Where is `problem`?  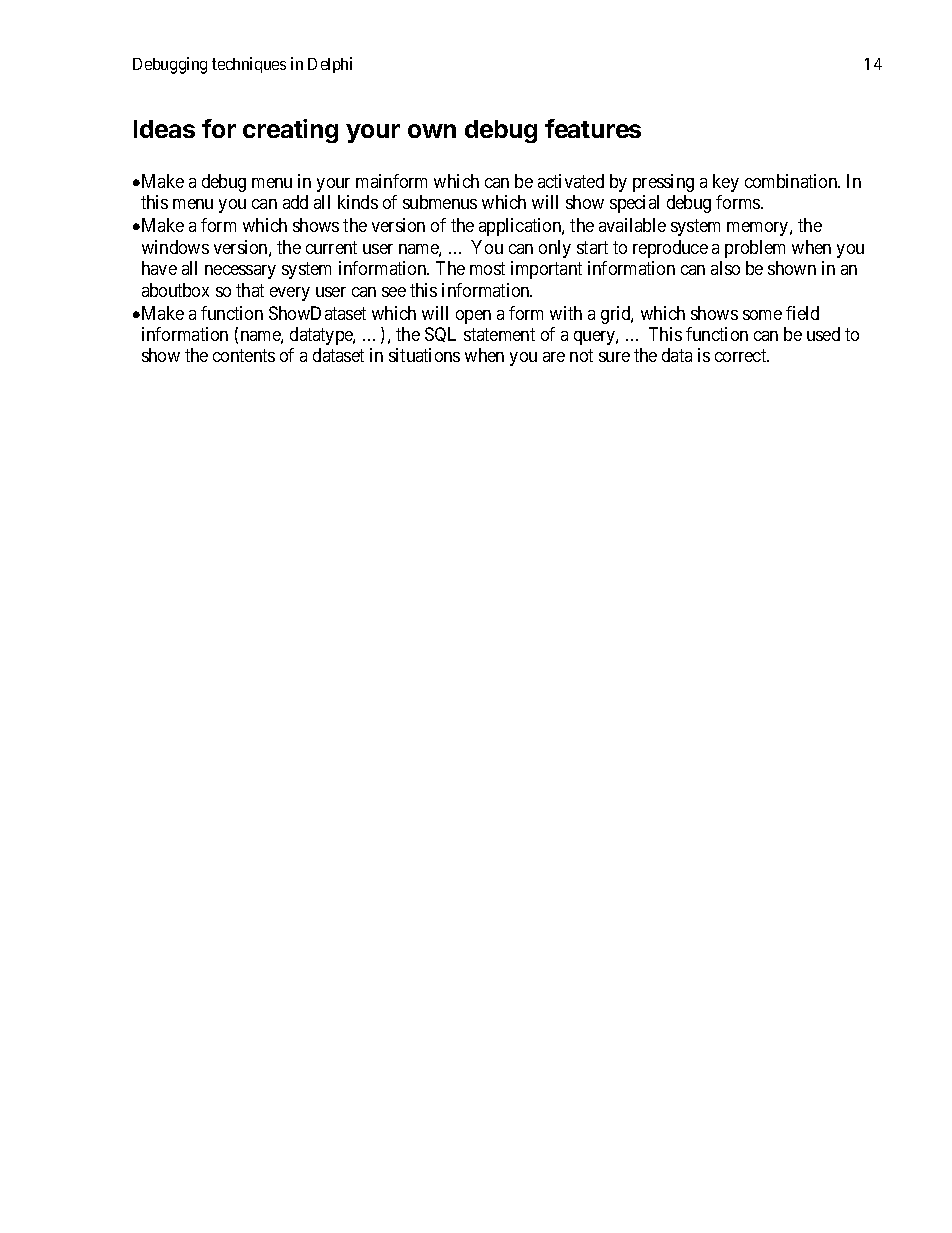
problem is located at coordinates (755, 249).
